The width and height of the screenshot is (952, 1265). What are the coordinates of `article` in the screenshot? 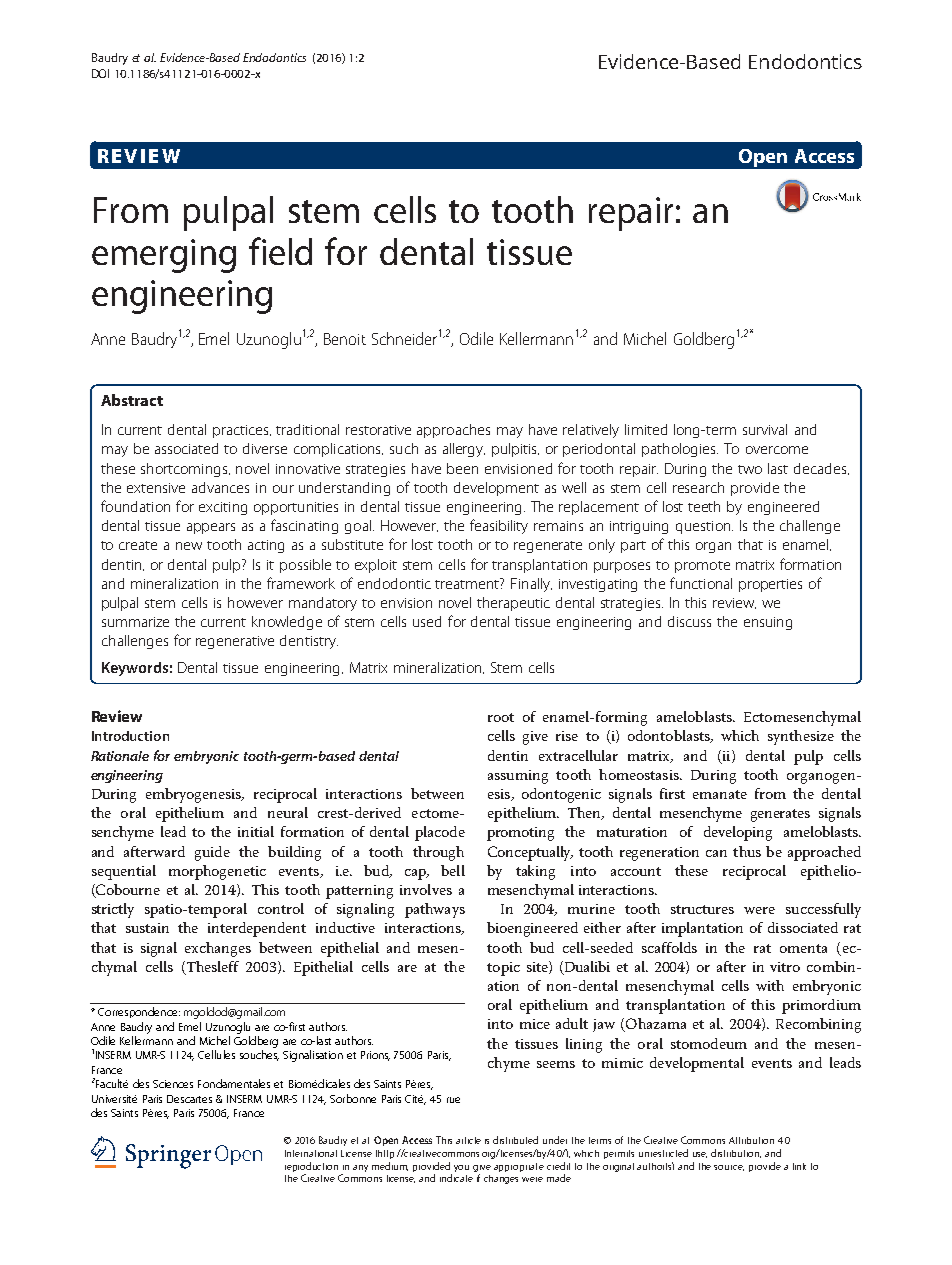 It's located at (468, 1140).
